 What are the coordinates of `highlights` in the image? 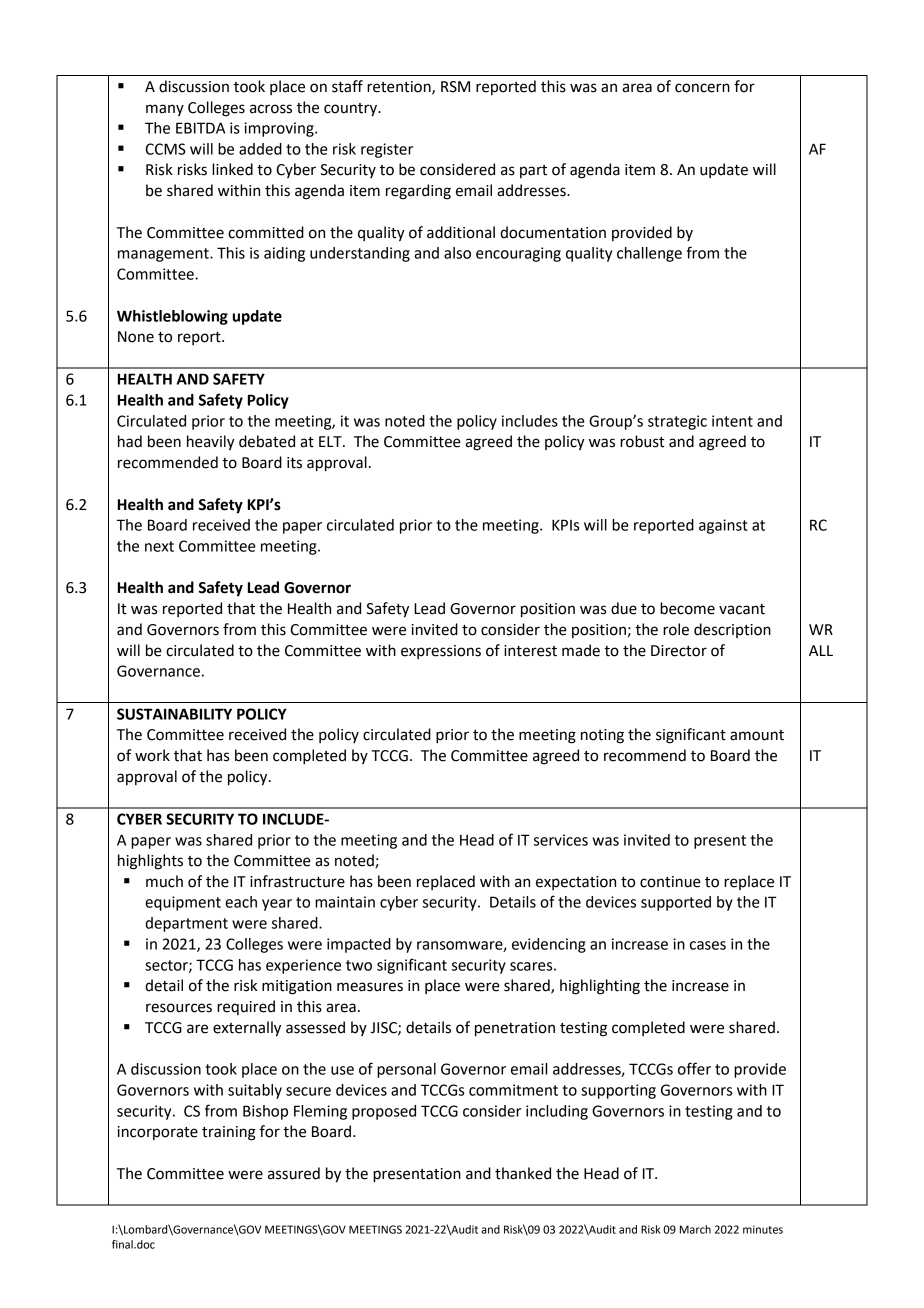 It's located at (150, 862).
